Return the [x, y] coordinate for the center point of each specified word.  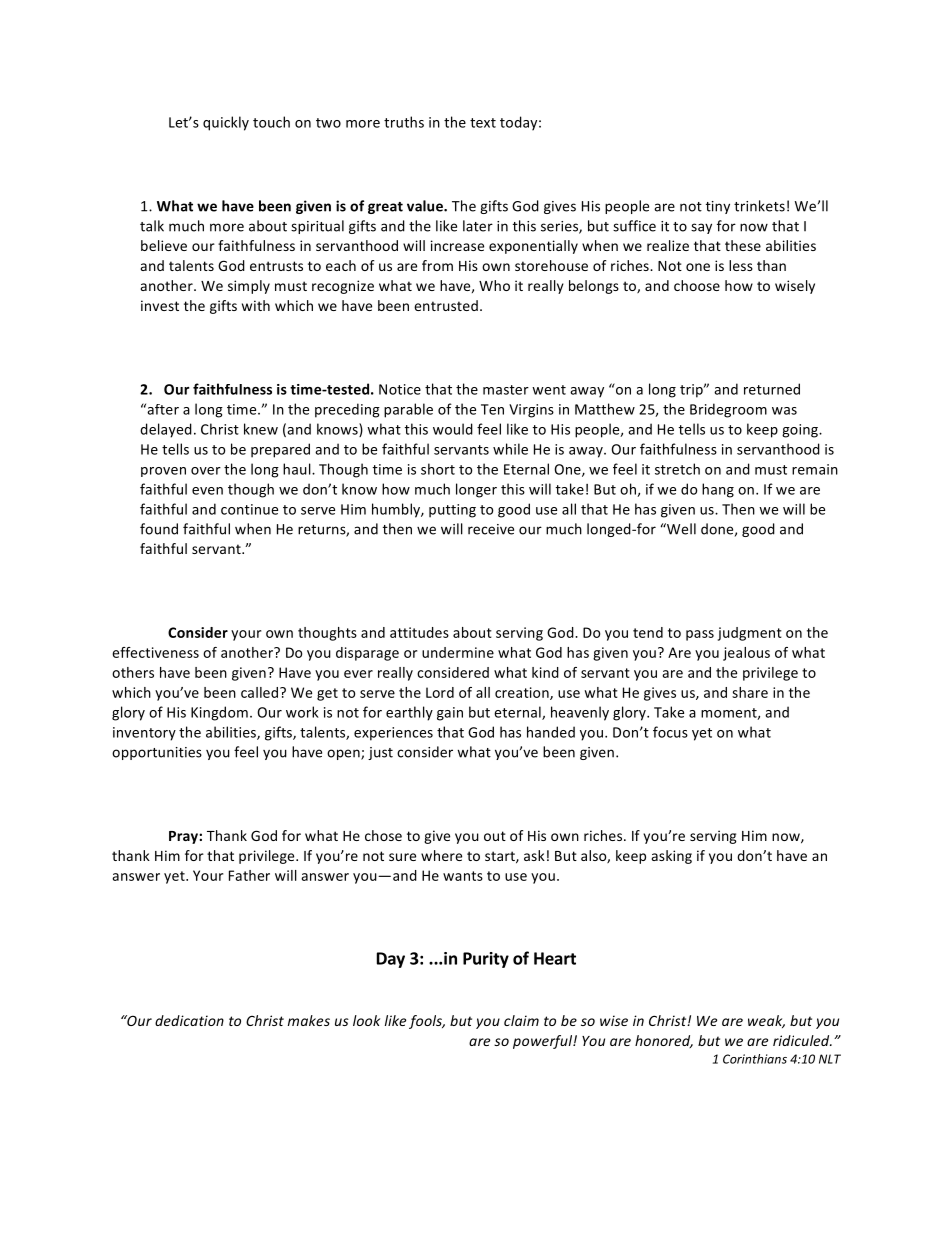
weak [766, 1021]
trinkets [759, 206]
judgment [750, 634]
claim [521, 1020]
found [159, 529]
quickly [226, 123]
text [483, 123]
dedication [189, 1020]
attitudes [419, 632]
